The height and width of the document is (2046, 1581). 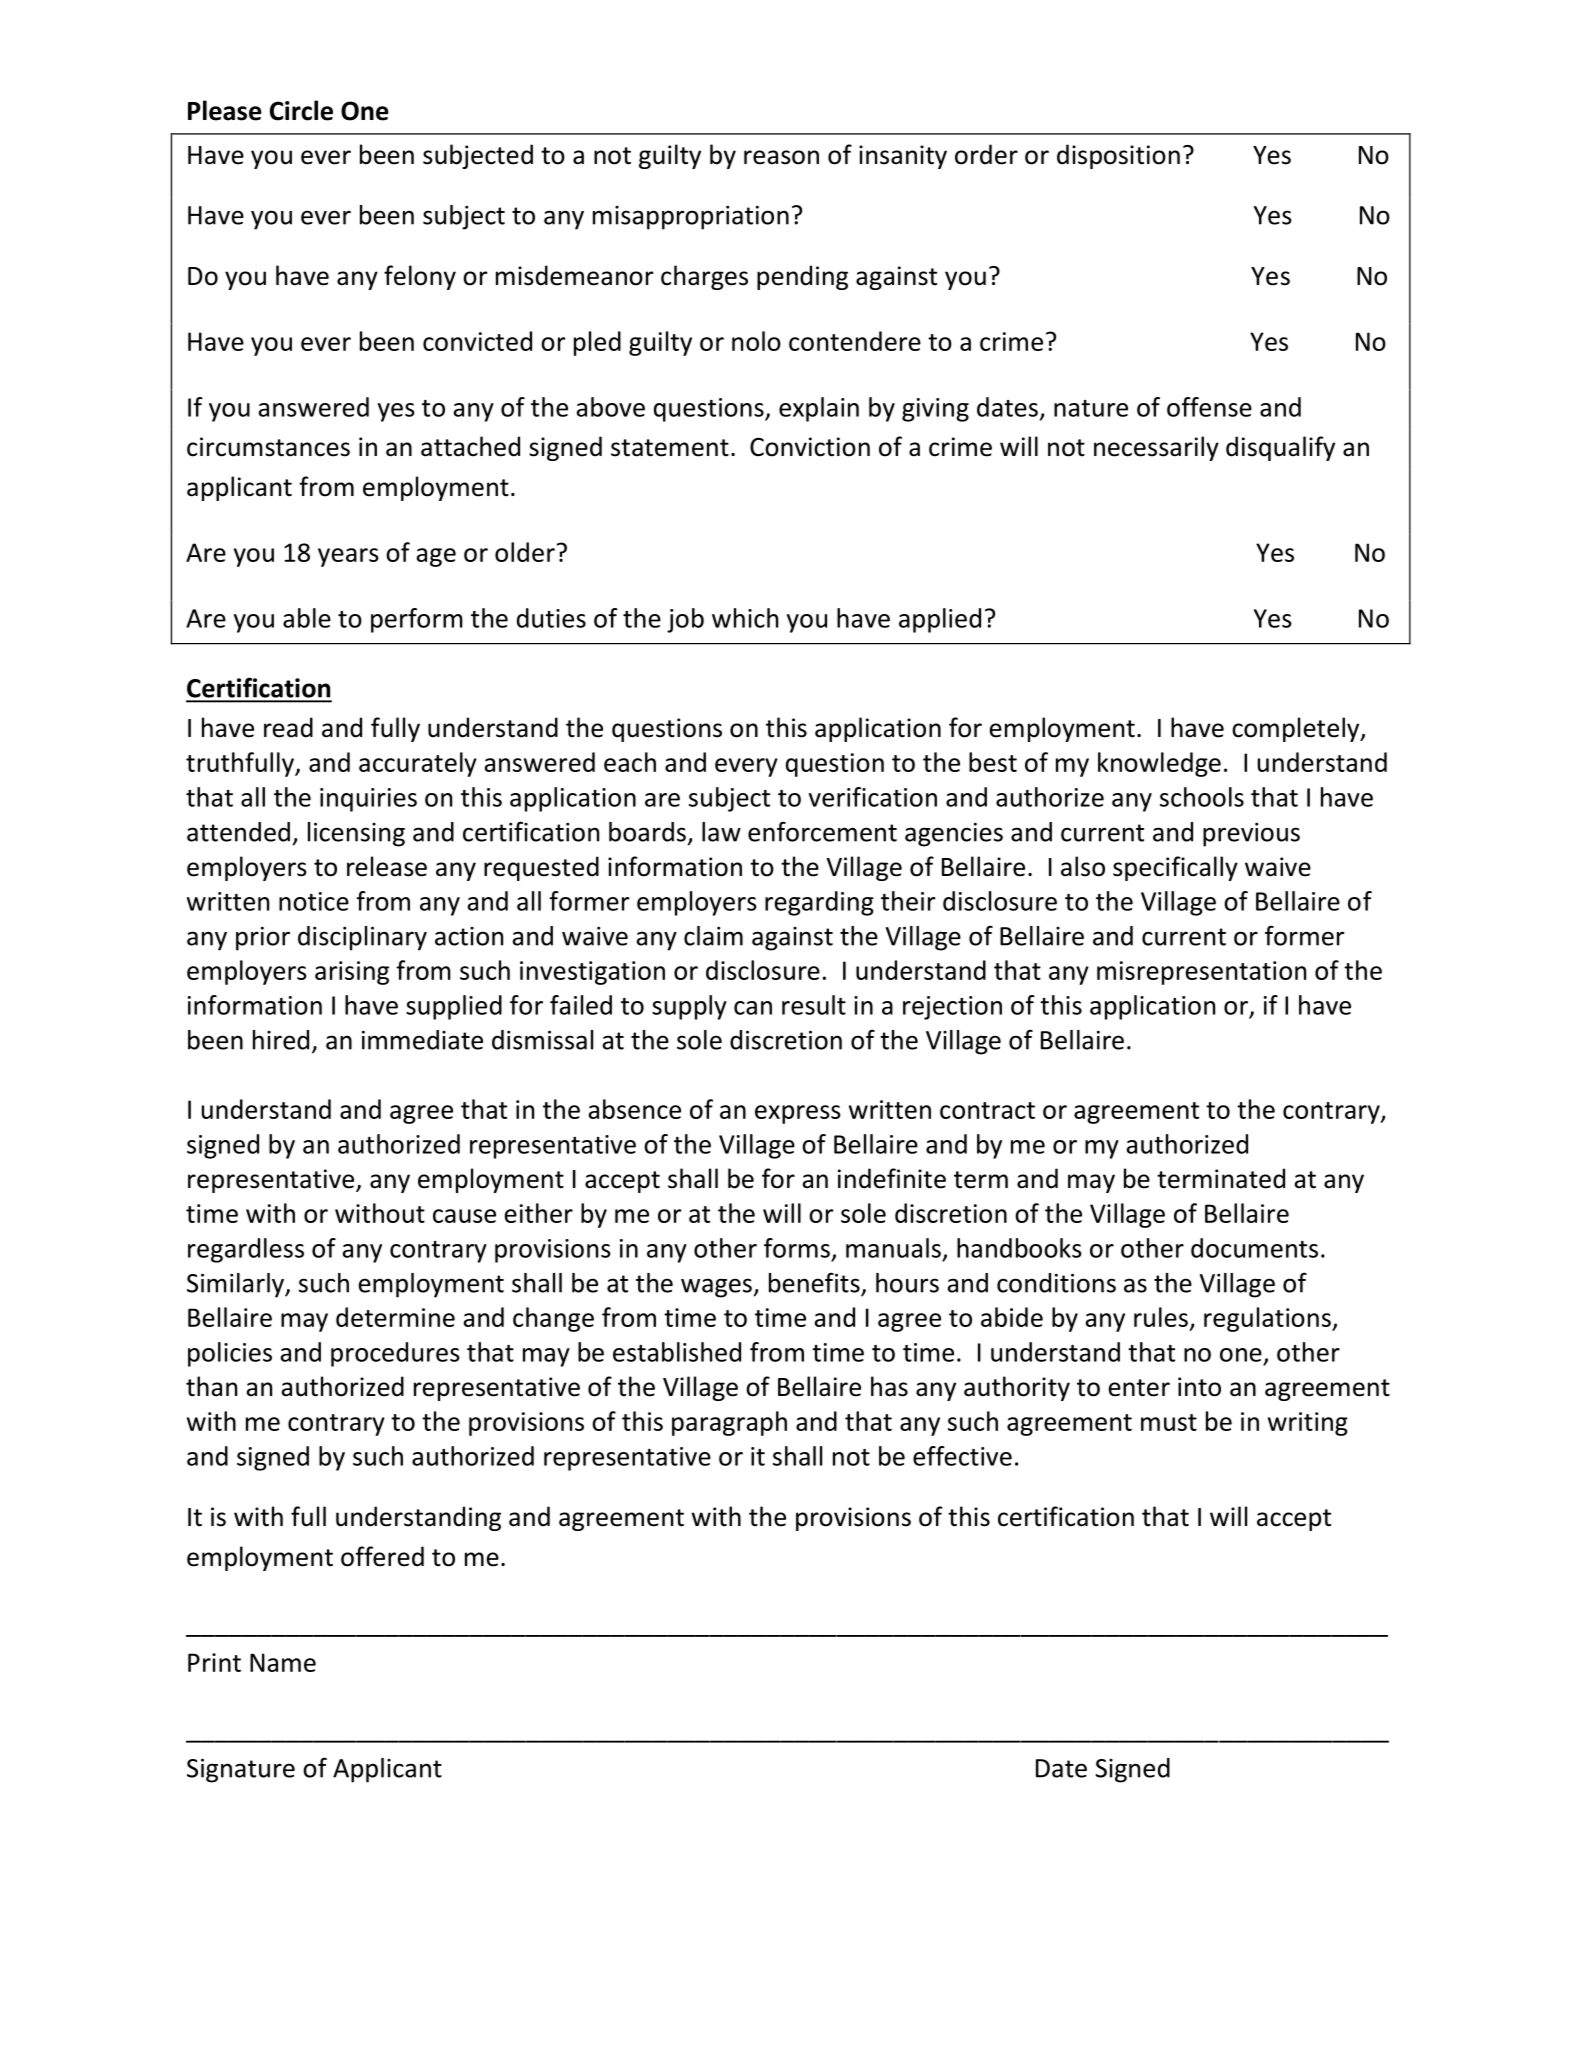 What do you see at coordinates (1118, 156) in the document?
I see `disposition` at bounding box center [1118, 156].
